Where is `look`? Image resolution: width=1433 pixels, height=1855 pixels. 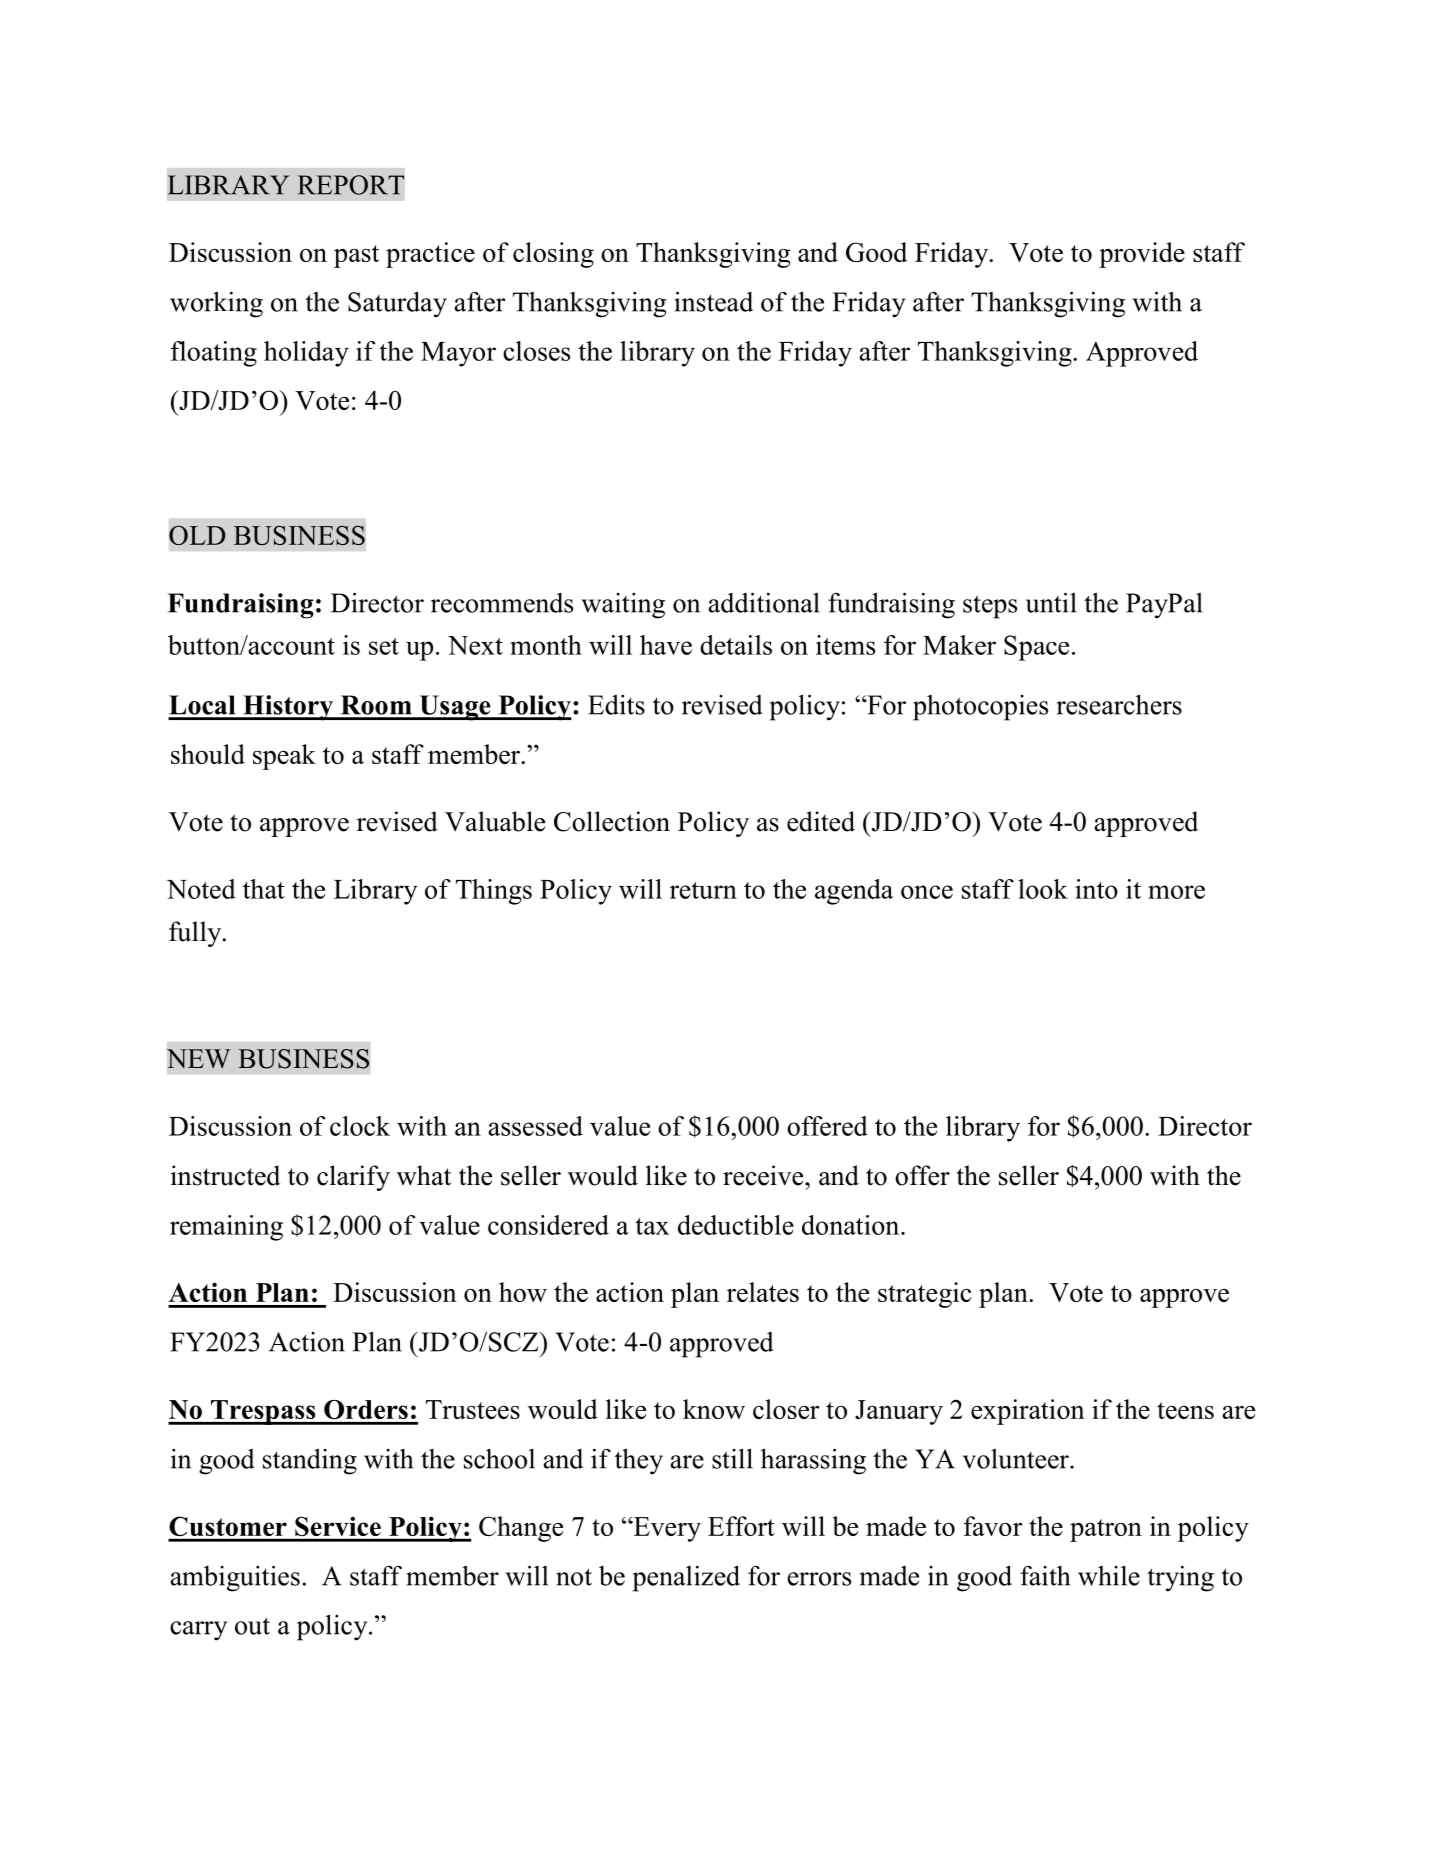 look is located at coordinates (1043, 889).
